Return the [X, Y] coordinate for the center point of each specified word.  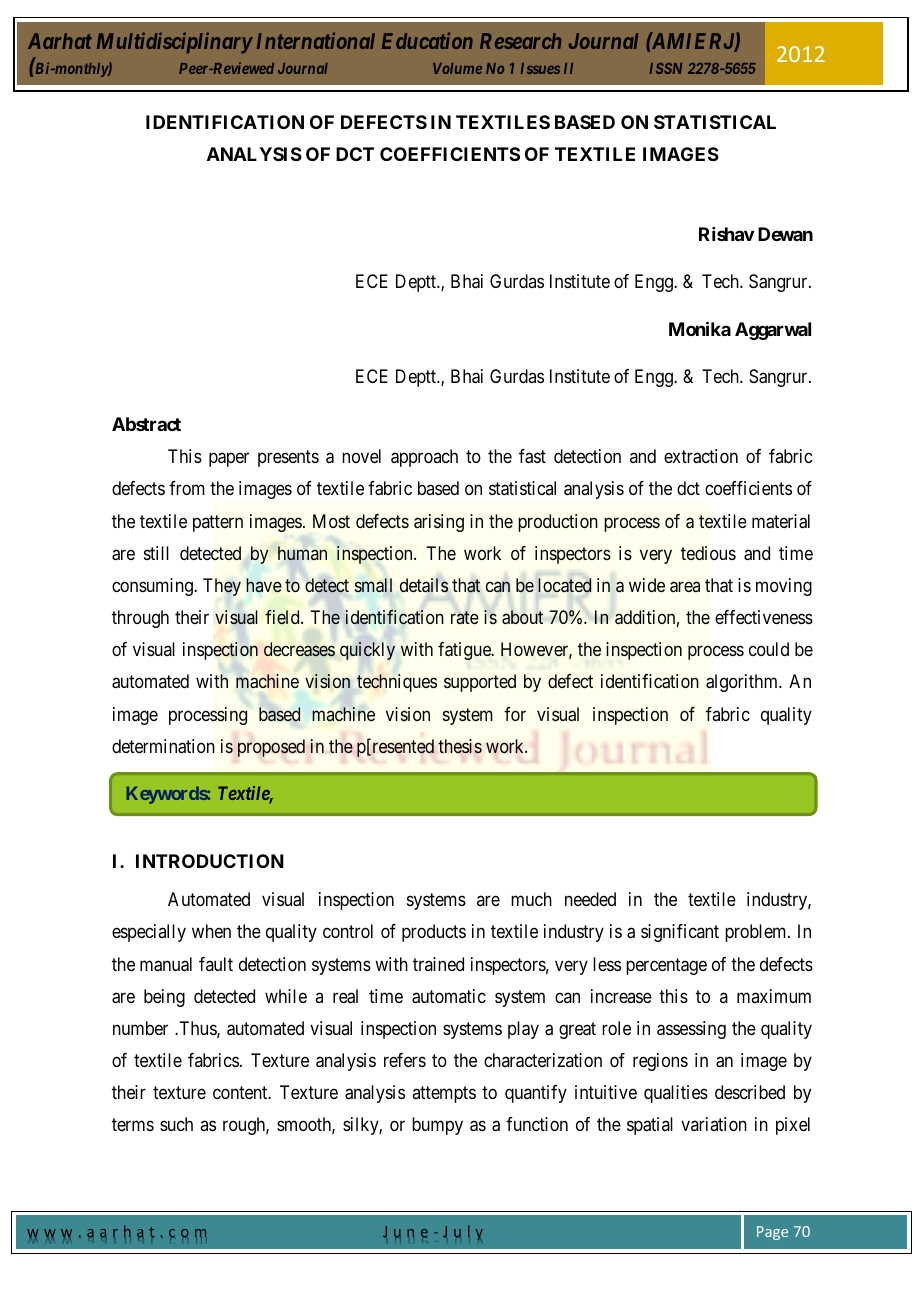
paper [229, 460]
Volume [457, 68]
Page [772, 1233]
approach [424, 458]
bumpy [437, 1126]
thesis [460, 746]
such [176, 1124]
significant [680, 933]
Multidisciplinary [174, 43]
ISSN [666, 68]
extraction [701, 456]
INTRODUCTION [210, 861]
